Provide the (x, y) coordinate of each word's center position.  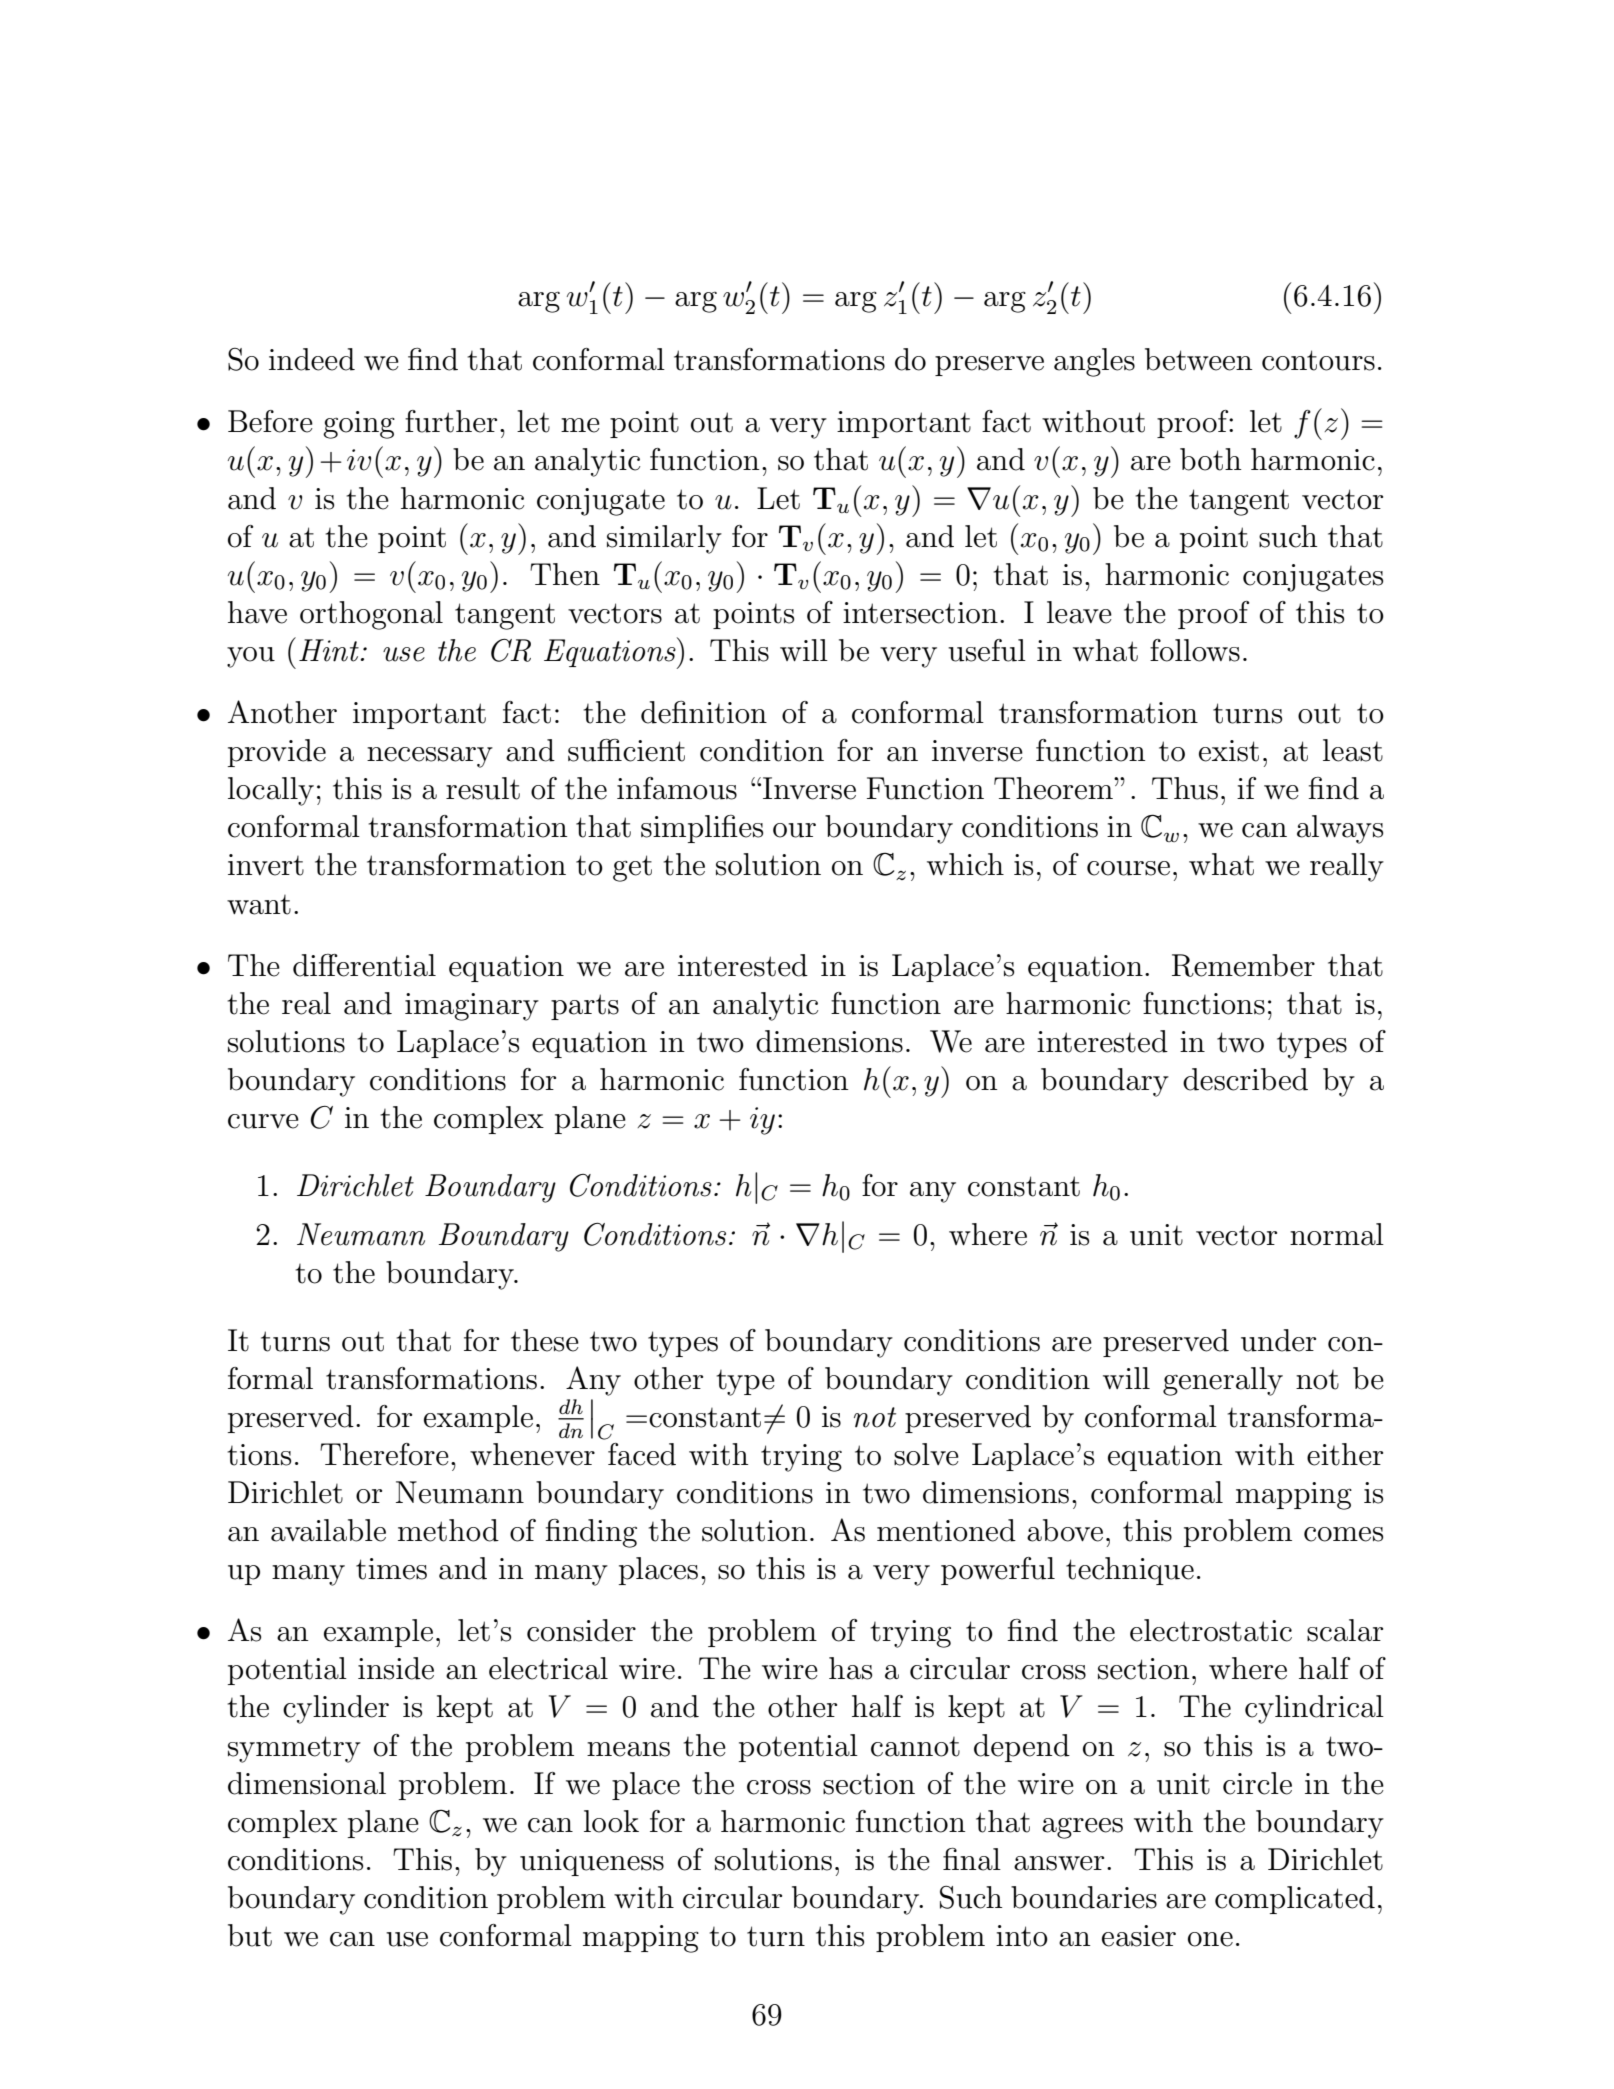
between (1198, 359)
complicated (1295, 1900)
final (972, 1859)
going (359, 425)
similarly (664, 539)
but (250, 1935)
